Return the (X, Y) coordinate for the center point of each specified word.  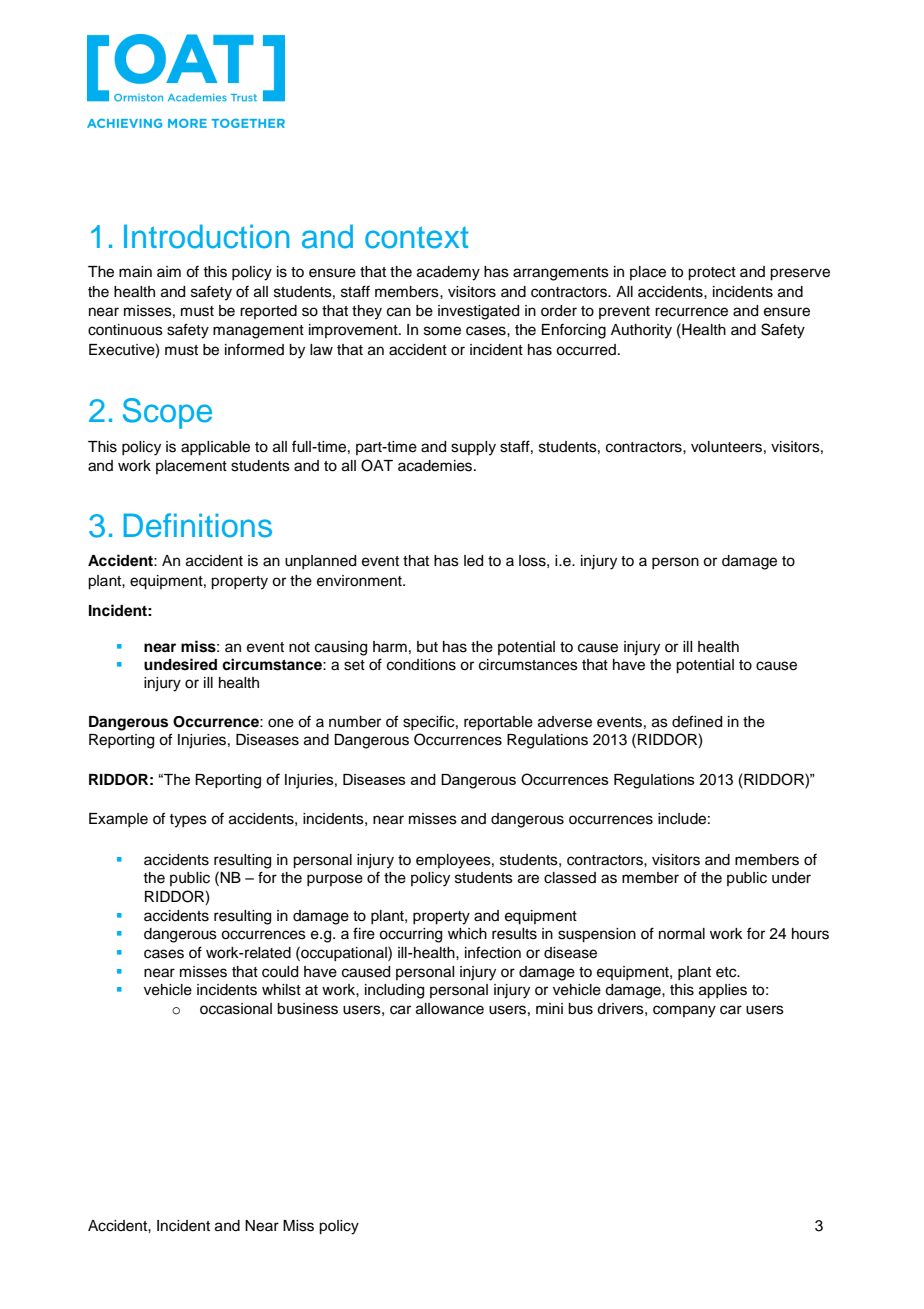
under (791, 878)
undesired (180, 664)
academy (448, 273)
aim (169, 271)
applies (723, 991)
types (188, 821)
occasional (236, 1009)
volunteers (726, 447)
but (427, 647)
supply (473, 448)
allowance (450, 1009)
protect (712, 274)
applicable (215, 448)
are (528, 879)
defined (697, 721)
